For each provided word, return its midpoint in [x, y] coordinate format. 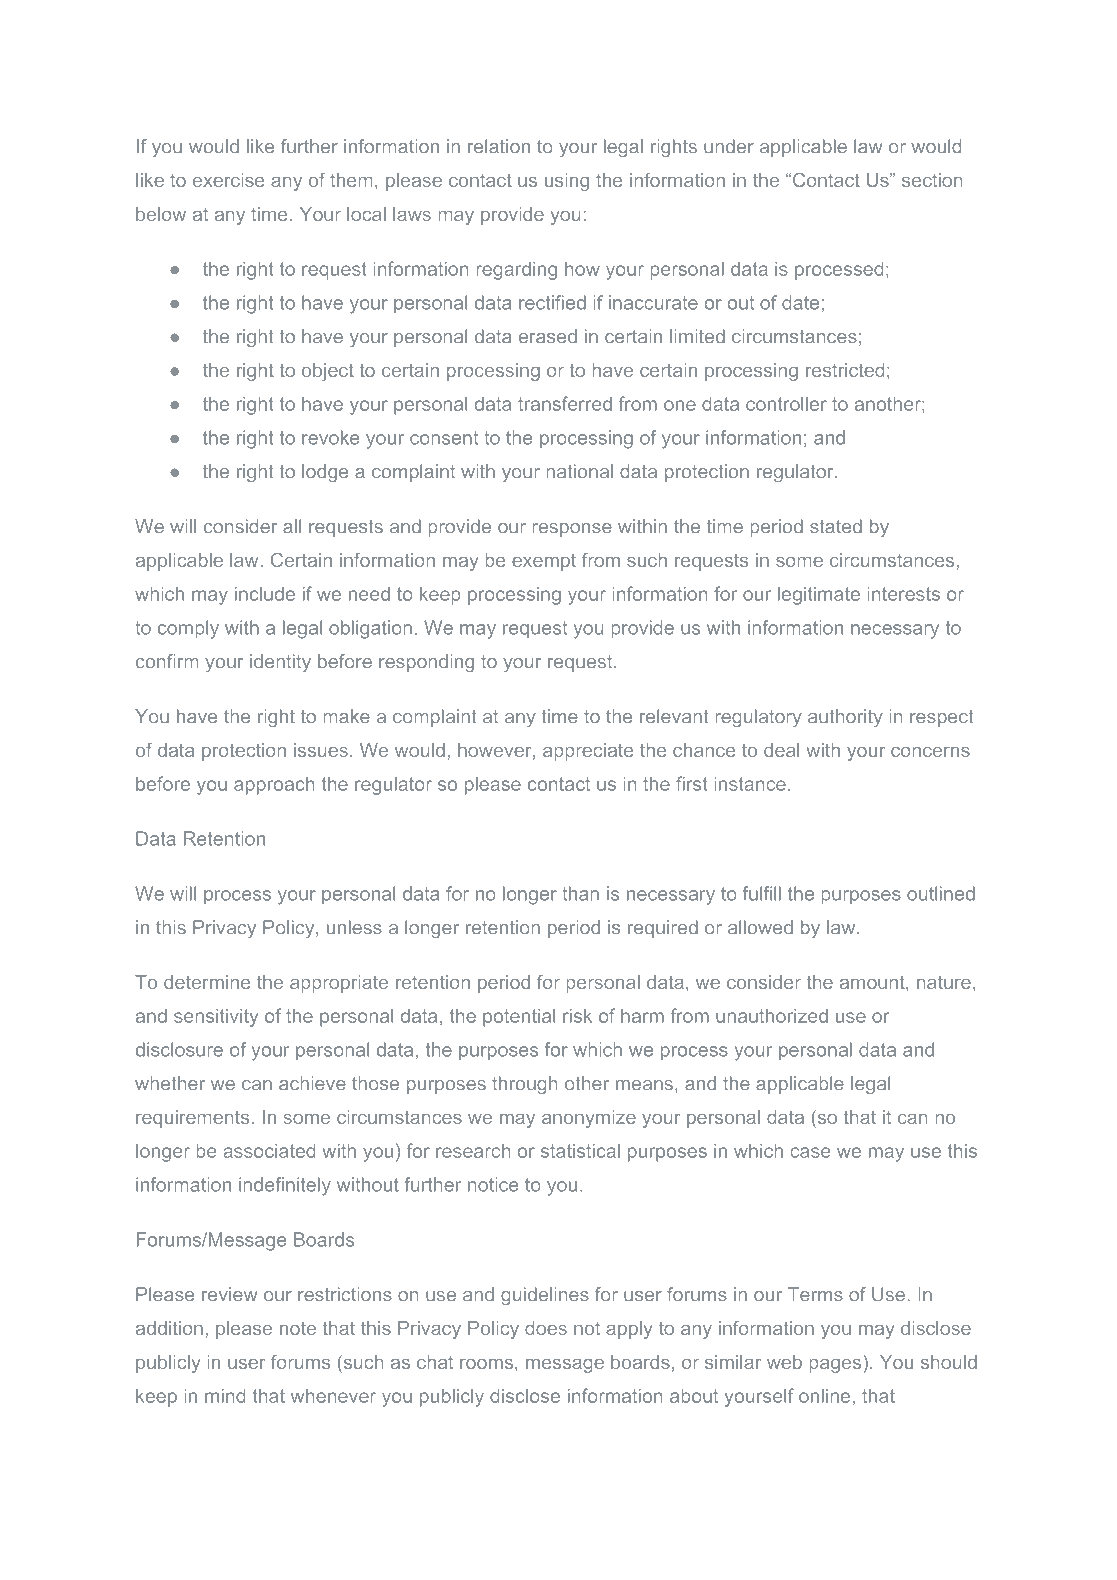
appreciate [588, 752]
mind [225, 1396]
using [567, 182]
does [546, 1328]
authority [845, 718]
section [932, 180]
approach [274, 786]
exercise [228, 180]
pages [835, 1365]
